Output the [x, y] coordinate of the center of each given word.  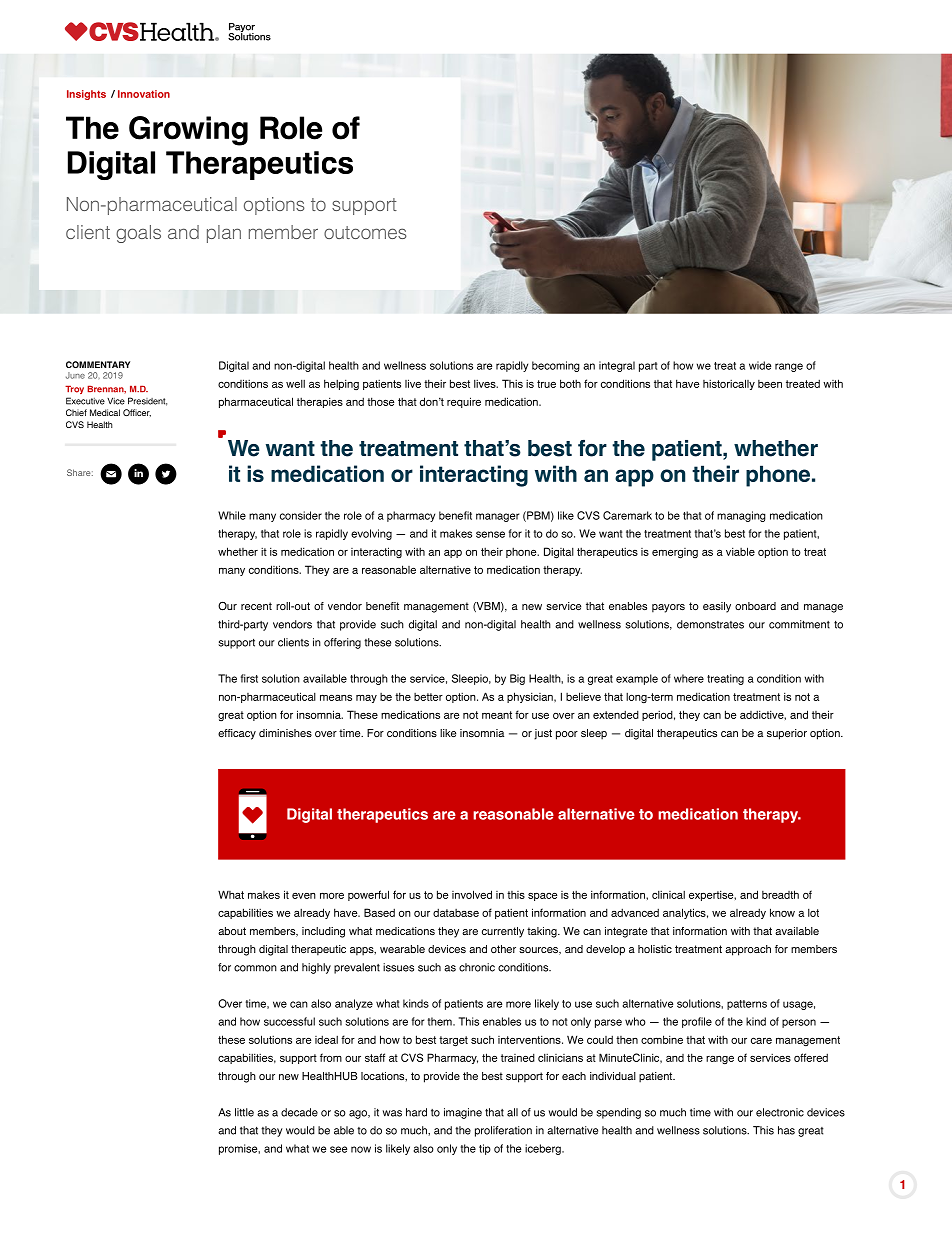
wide [760, 365]
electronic [780, 1112]
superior [787, 734]
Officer [137, 413]
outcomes [365, 232]
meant [497, 715]
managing [741, 516]
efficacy [237, 734]
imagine [463, 1113]
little [244, 1112]
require [464, 402]
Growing [188, 131]
